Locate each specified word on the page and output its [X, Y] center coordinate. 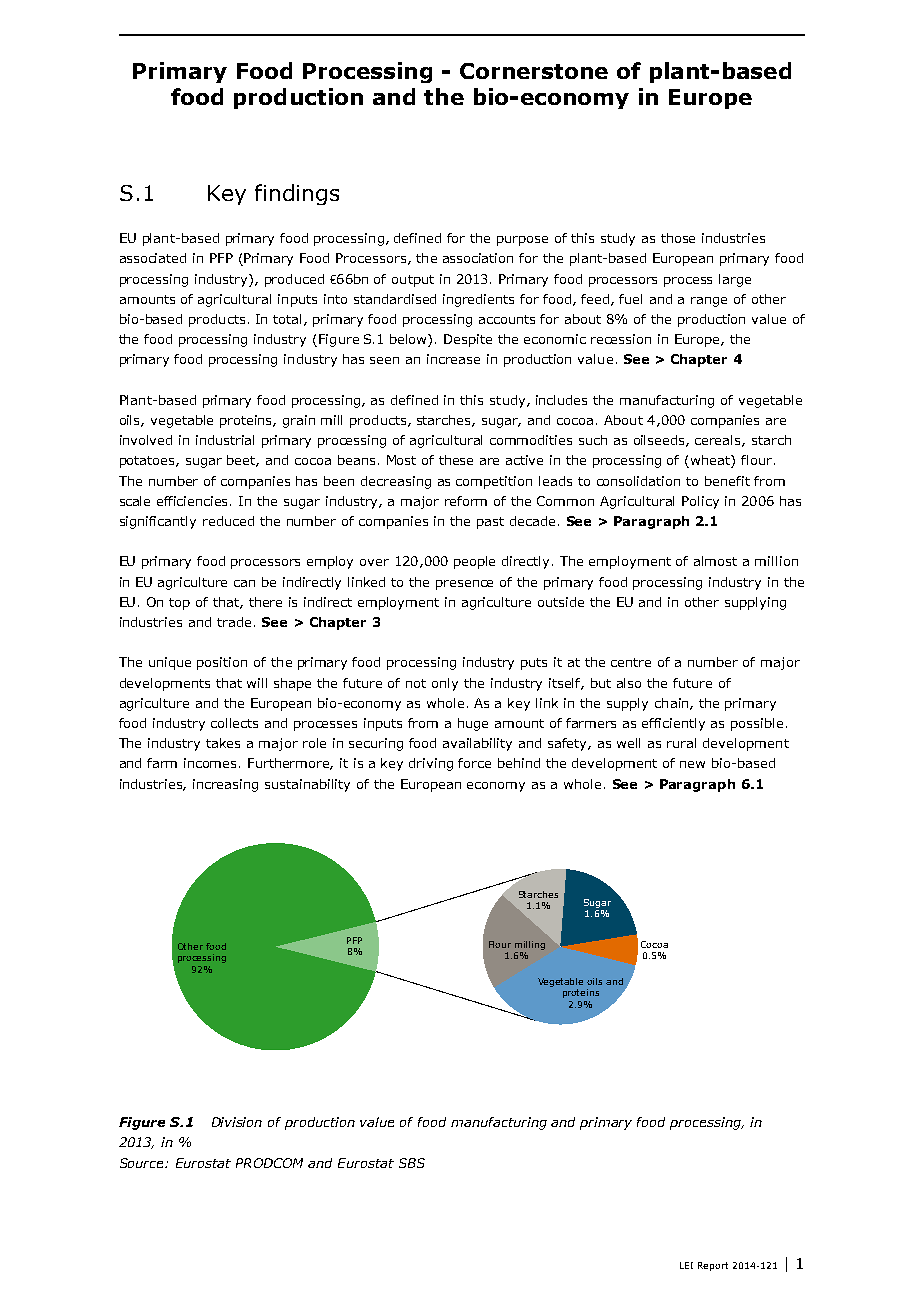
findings [297, 194]
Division [237, 1122]
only [445, 684]
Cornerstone [534, 71]
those [678, 238]
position [222, 663]
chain [673, 704]
